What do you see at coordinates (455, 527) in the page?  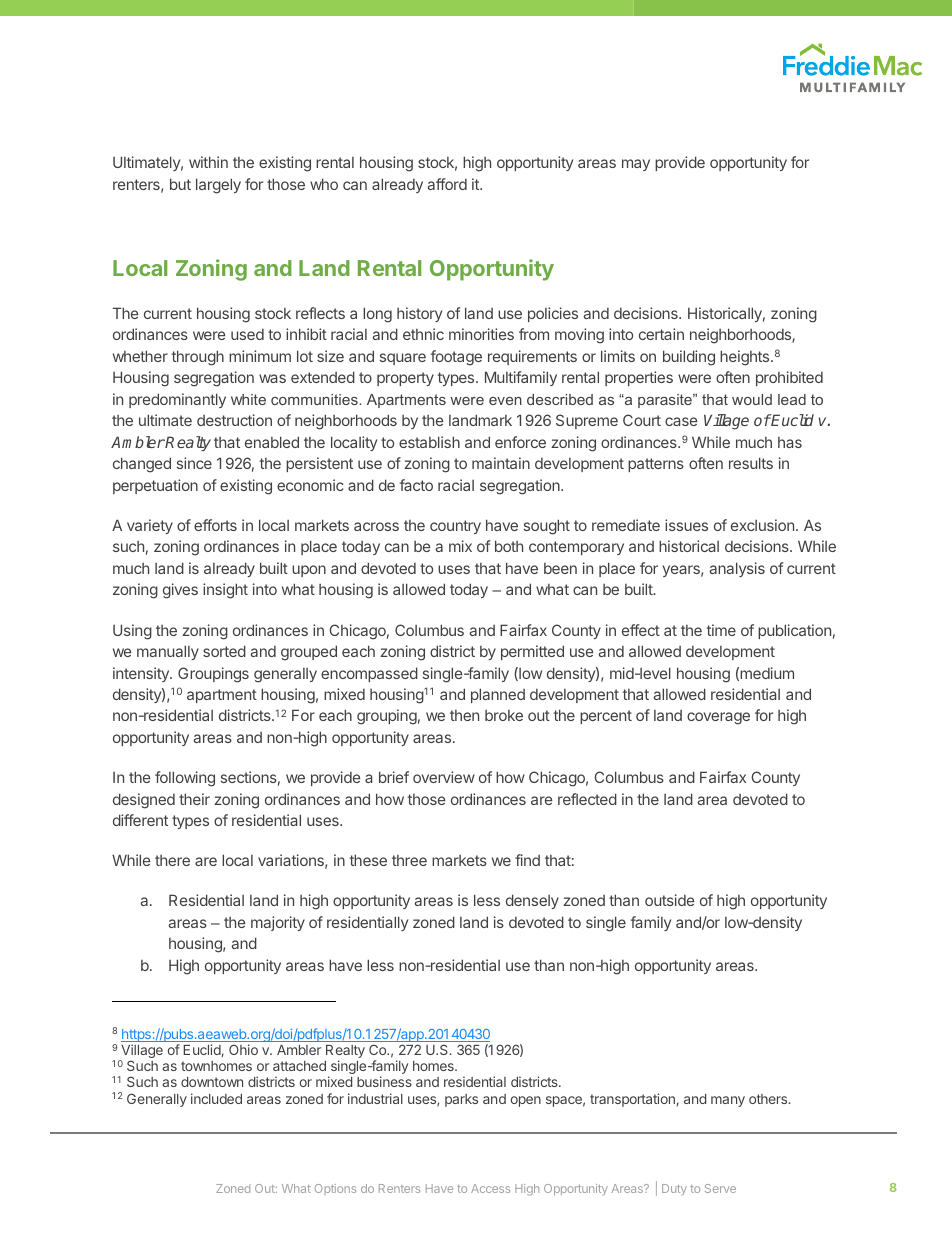 I see `country` at bounding box center [455, 527].
